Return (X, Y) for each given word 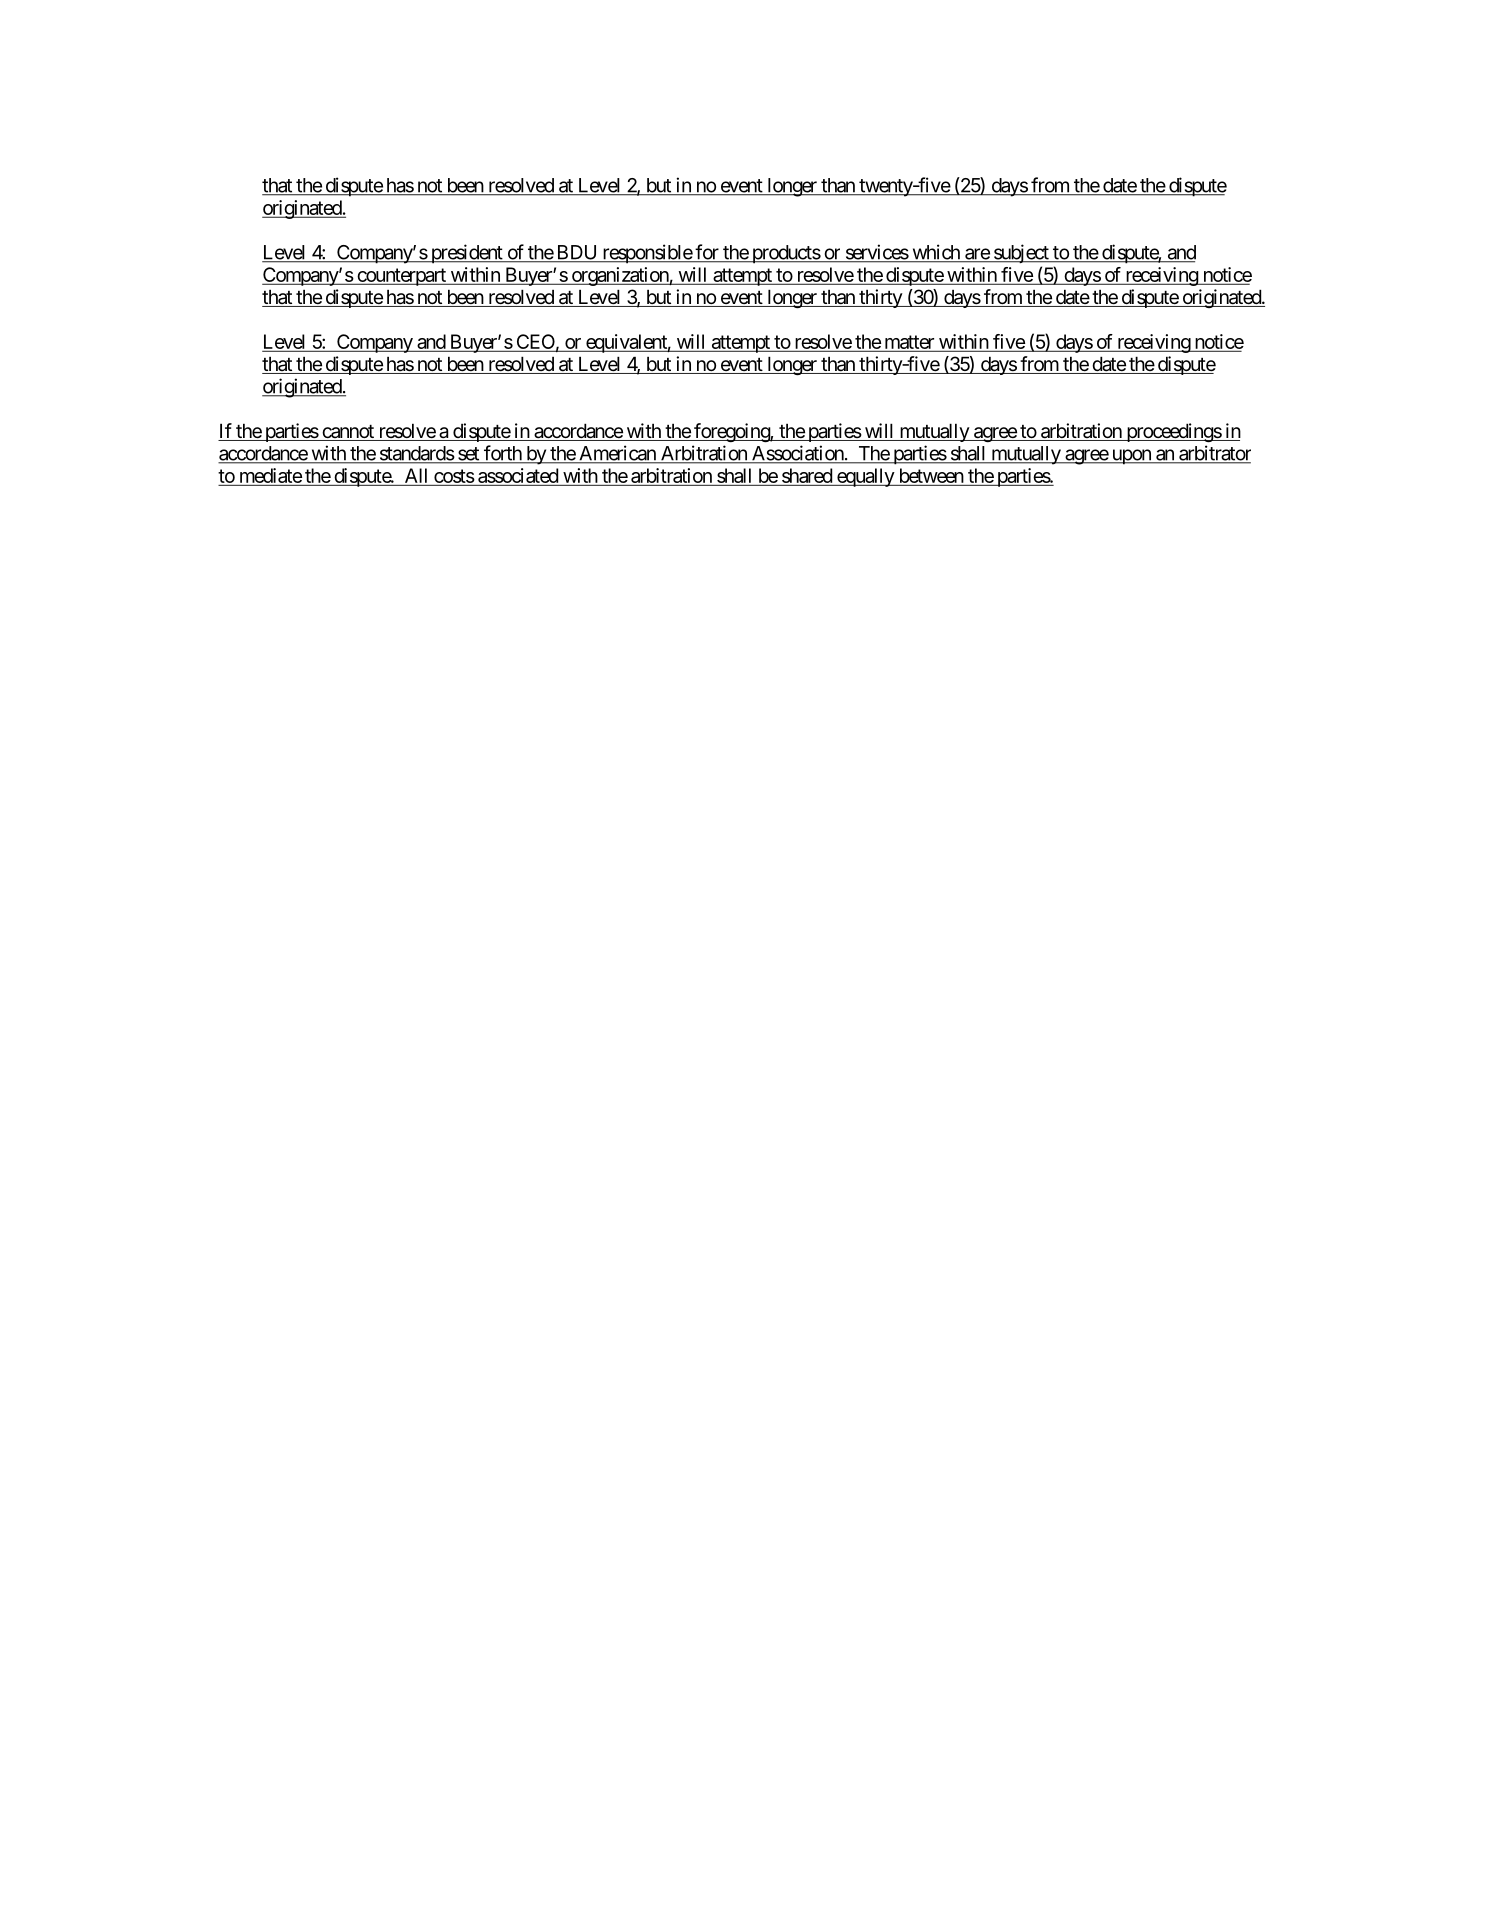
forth (502, 454)
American (617, 454)
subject (1021, 253)
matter (909, 343)
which (936, 253)
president (466, 254)
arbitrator (1214, 454)
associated (518, 475)
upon (1131, 457)
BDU (577, 253)
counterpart (401, 277)
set (468, 455)
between (930, 477)
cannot (348, 433)
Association (797, 454)
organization (619, 276)
